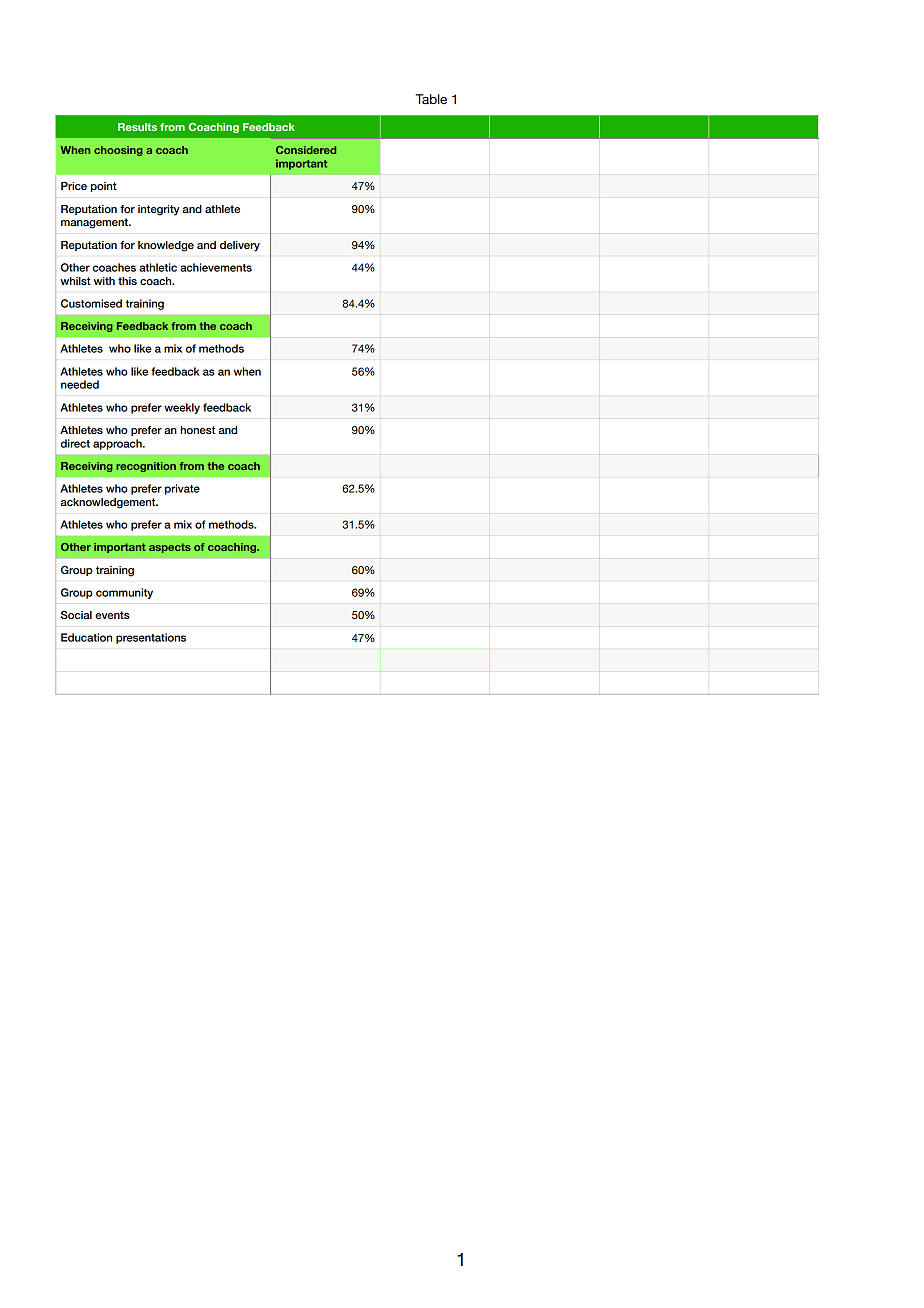 The height and width of the screenshot is (1308, 924). I want to click on delivery, so click(240, 246).
